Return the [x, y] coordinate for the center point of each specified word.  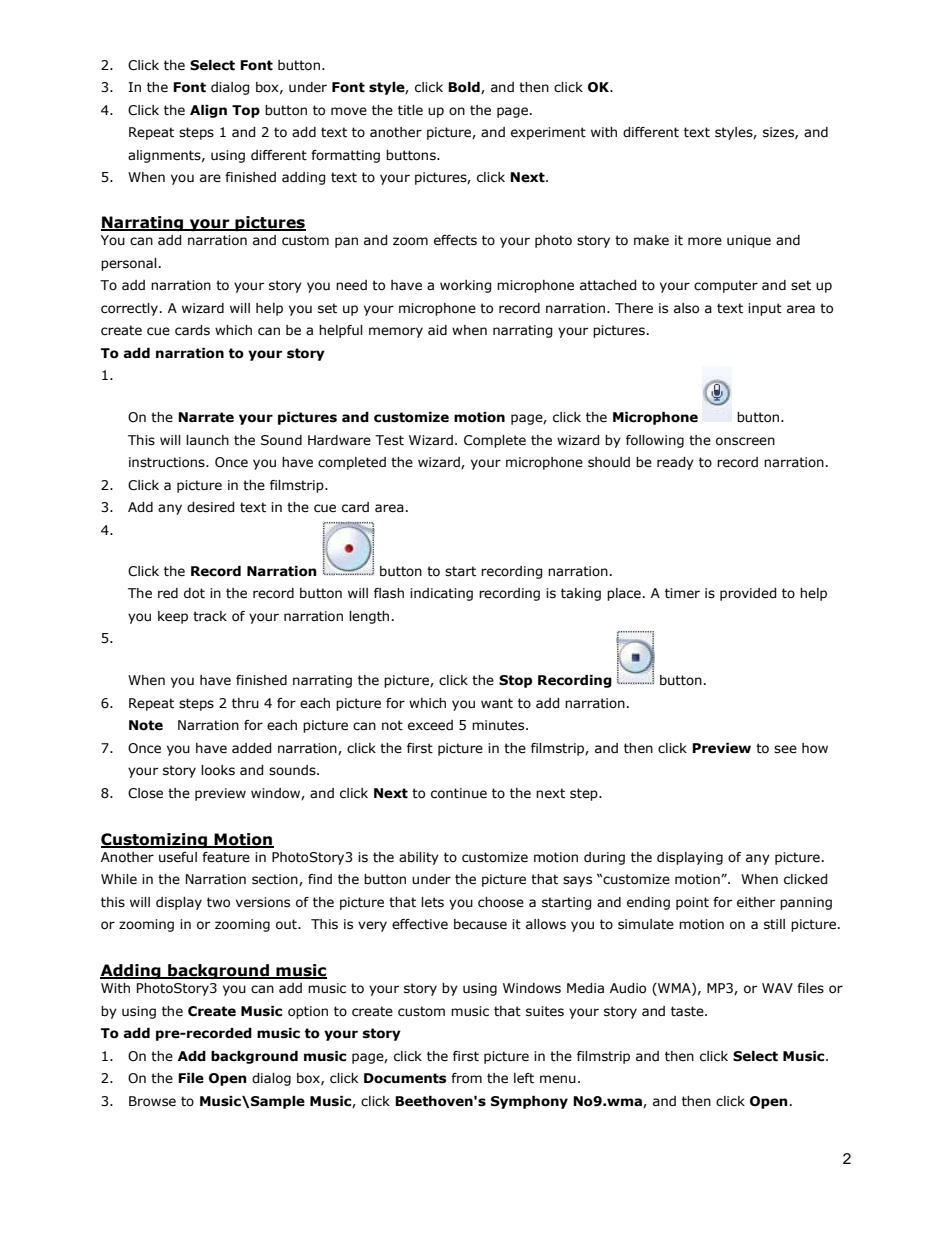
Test [389, 440]
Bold [465, 88]
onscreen [745, 441]
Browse [152, 1101]
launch [207, 440]
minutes [499, 725]
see [785, 749]
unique [749, 241]
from [466, 1078]
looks [218, 770]
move [349, 111]
